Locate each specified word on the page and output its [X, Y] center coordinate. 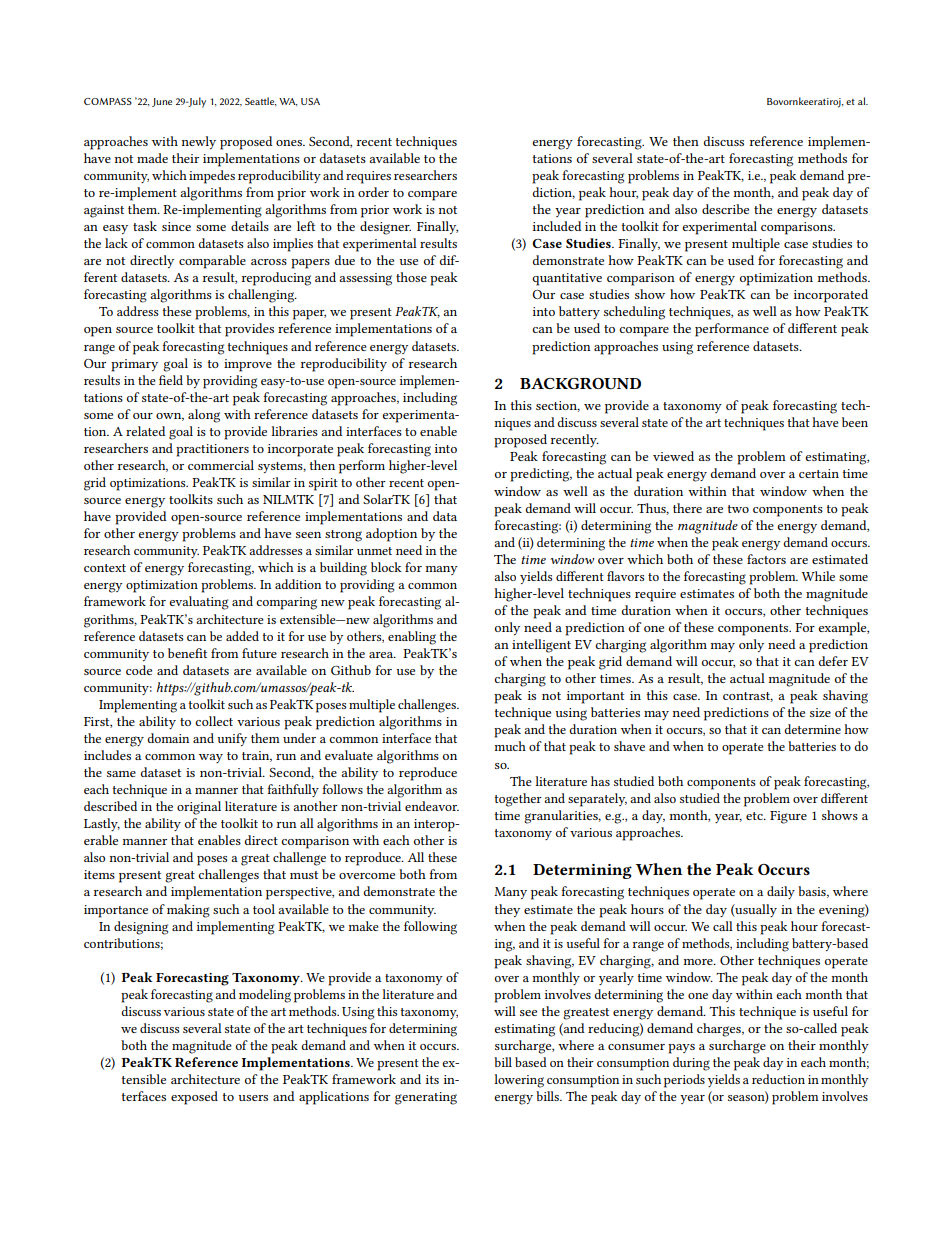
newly [199, 142]
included [557, 226]
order [373, 192]
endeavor [432, 806]
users [253, 1098]
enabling [412, 638]
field [171, 380]
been [855, 422]
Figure [788, 817]
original [199, 808]
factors [766, 559]
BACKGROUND [580, 383]
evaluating [199, 603]
